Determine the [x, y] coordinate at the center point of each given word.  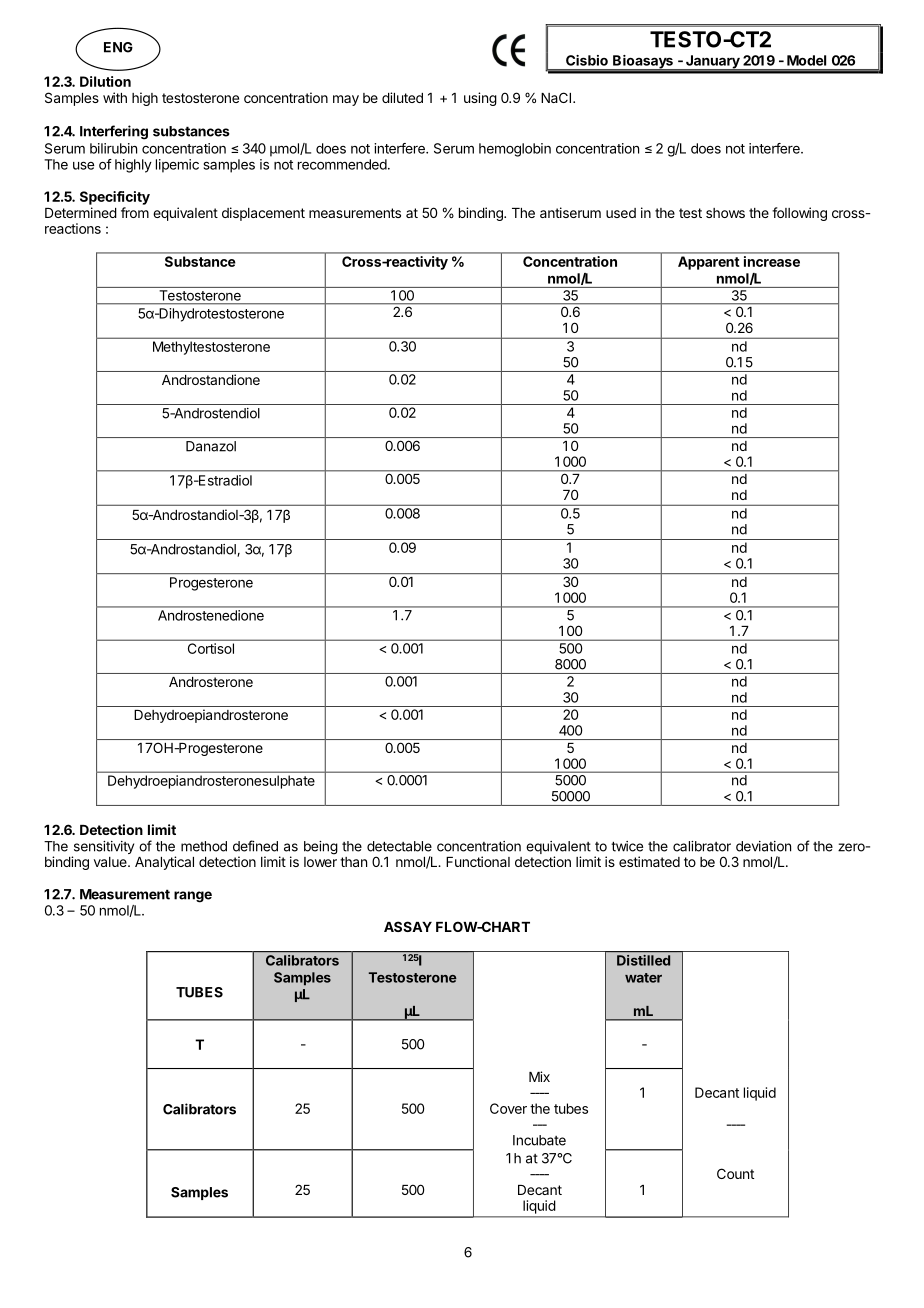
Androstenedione [211, 615]
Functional [478, 861]
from [135, 212]
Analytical [164, 863]
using [480, 99]
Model [806, 60]
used [621, 213]
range [193, 897]
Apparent [708, 263]
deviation [763, 846]
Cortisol [211, 648]
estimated [649, 861]
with [115, 97]
